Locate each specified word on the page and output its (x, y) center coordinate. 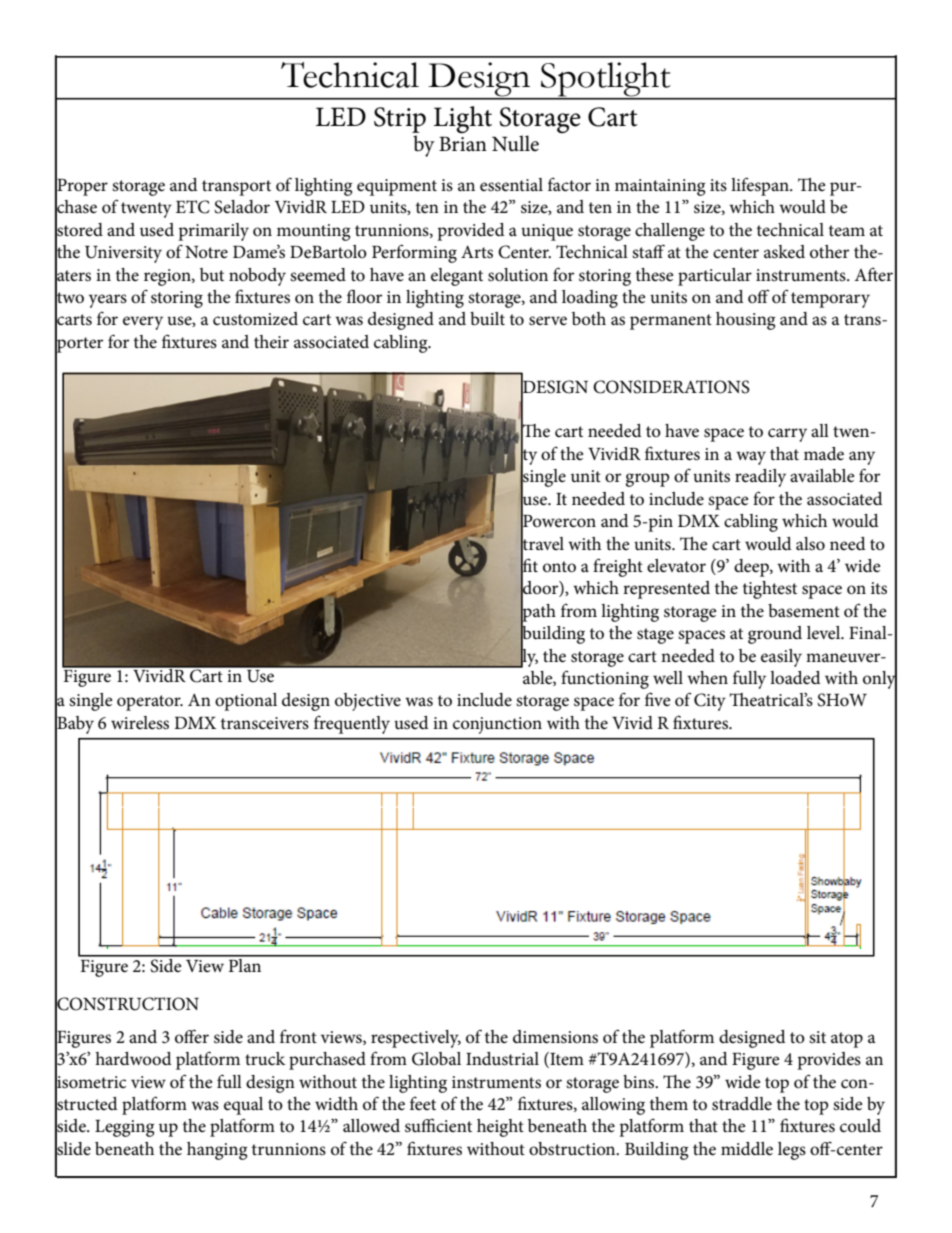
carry (787, 435)
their (271, 342)
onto (559, 567)
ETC (193, 207)
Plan (245, 964)
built (487, 318)
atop (847, 1040)
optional (246, 702)
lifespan (761, 186)
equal (243, 1106)
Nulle (515, 143)
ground (775, 635)
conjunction (497, 725)
